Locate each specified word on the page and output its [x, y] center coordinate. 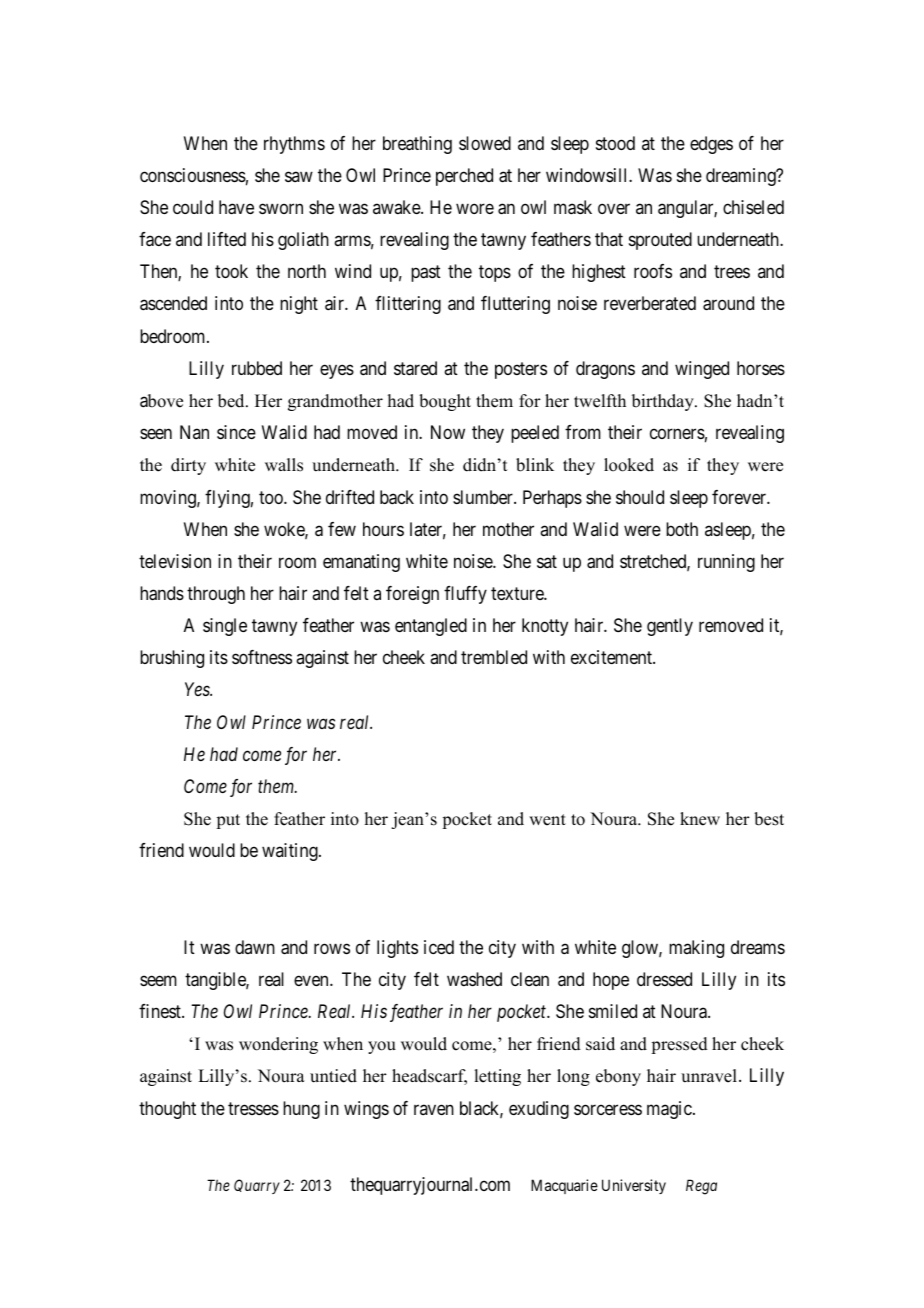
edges [711, 145]
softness [262, 657]
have [236, 207]
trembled [494, 657]
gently [670, 627]
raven [434, 1109]
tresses [253, 1108]
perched [464, 177]
